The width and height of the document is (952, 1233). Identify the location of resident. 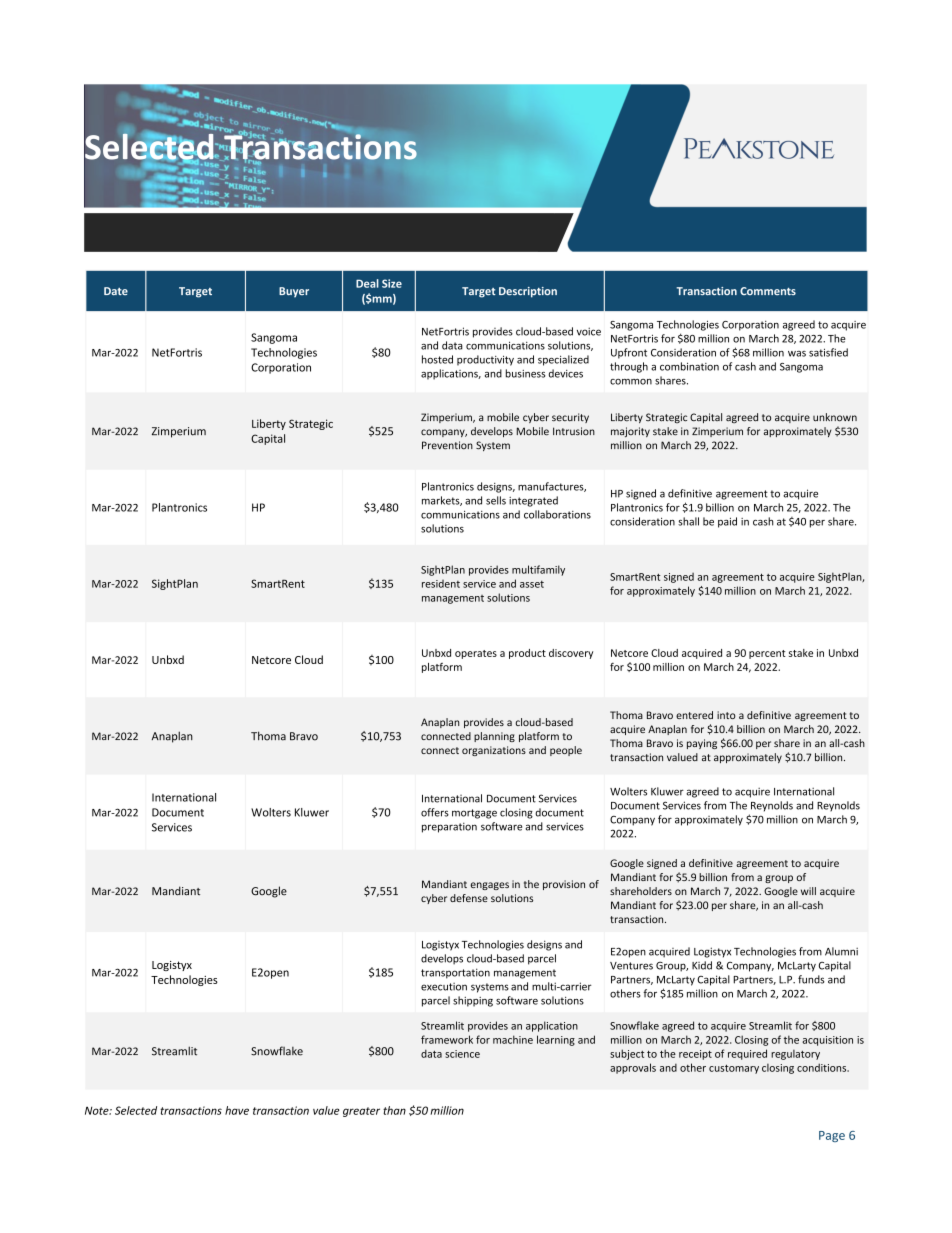
(441, 584).
